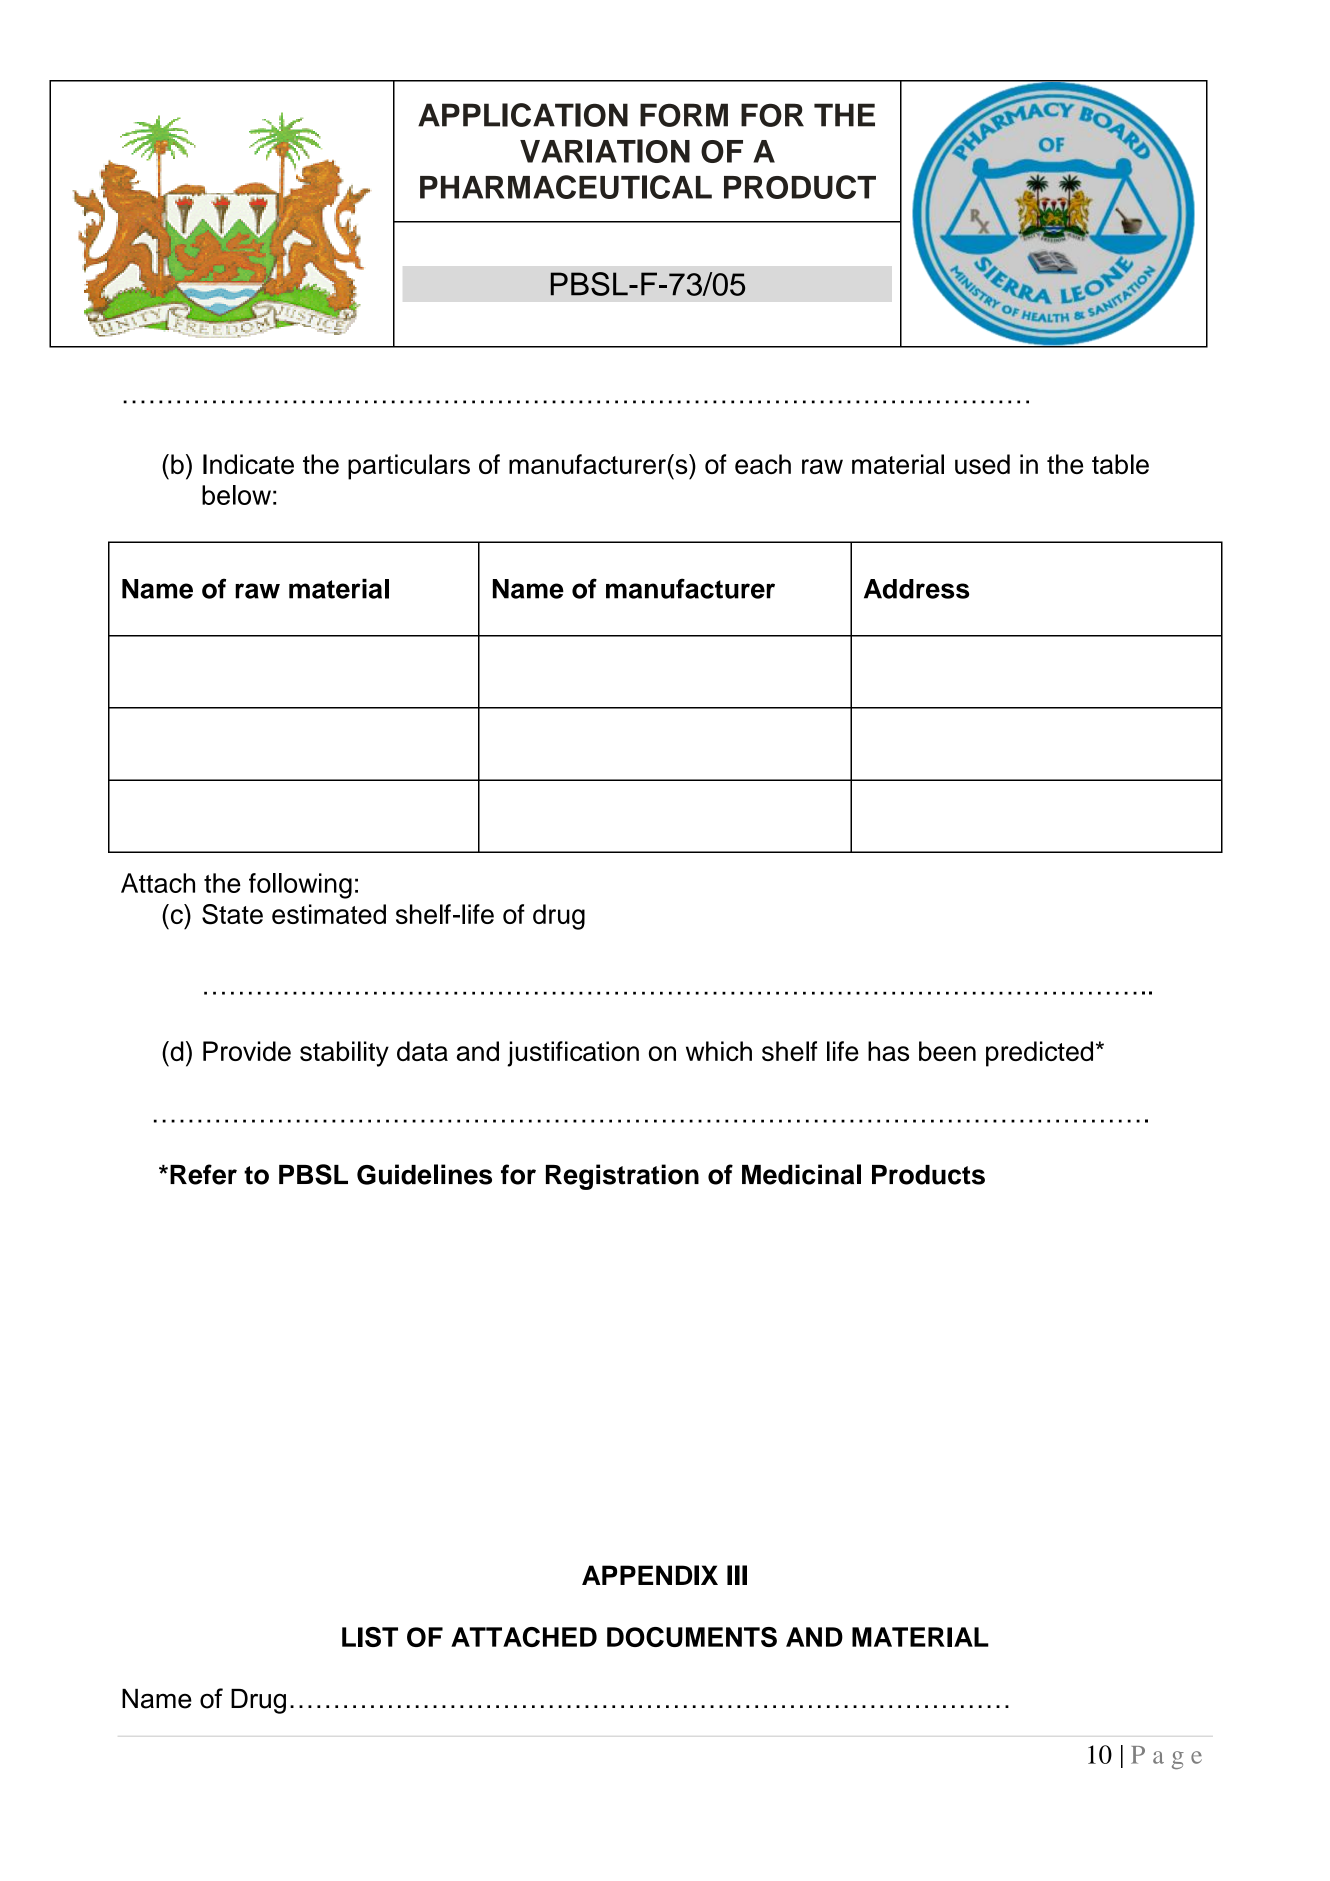 This document has width=1330, height=1881. What do you see at coordinates (650, 1575) in the document?
I see `APPENDIX` at bounding box center [650, 1575].
